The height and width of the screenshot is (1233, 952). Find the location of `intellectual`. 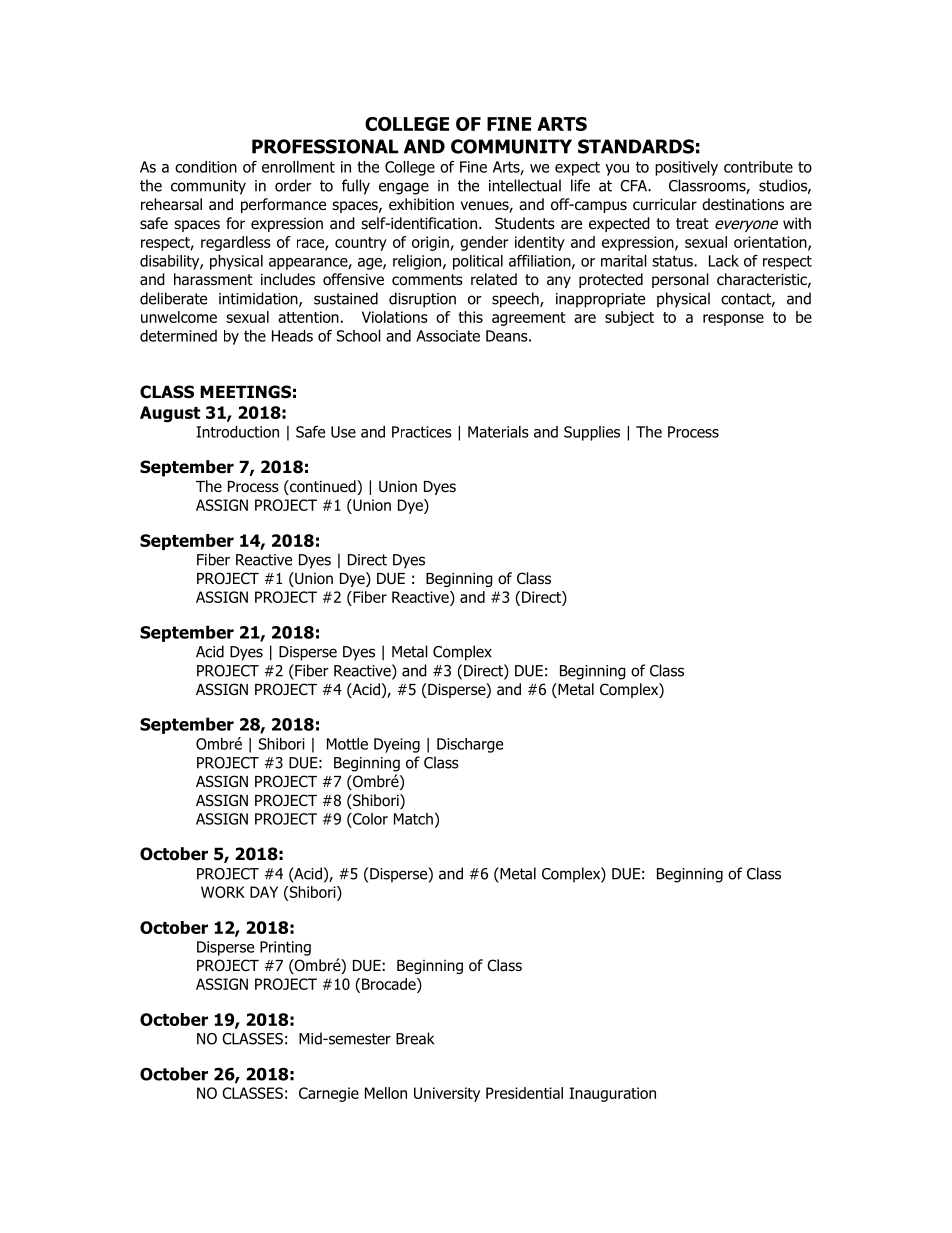

intellectual is located at coordinates (525, 185).
